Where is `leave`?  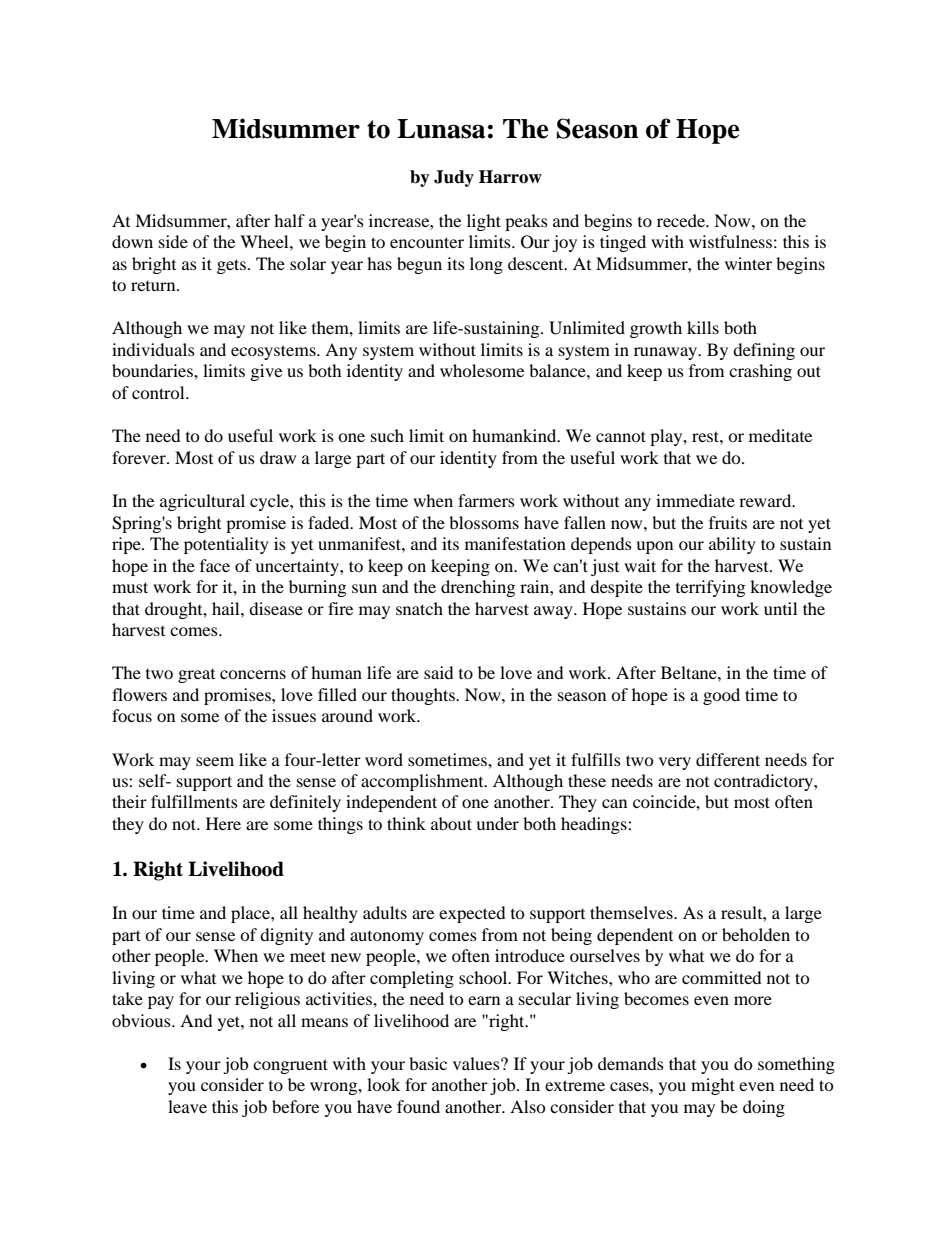
leave is located at coordinates (187, 1106).
